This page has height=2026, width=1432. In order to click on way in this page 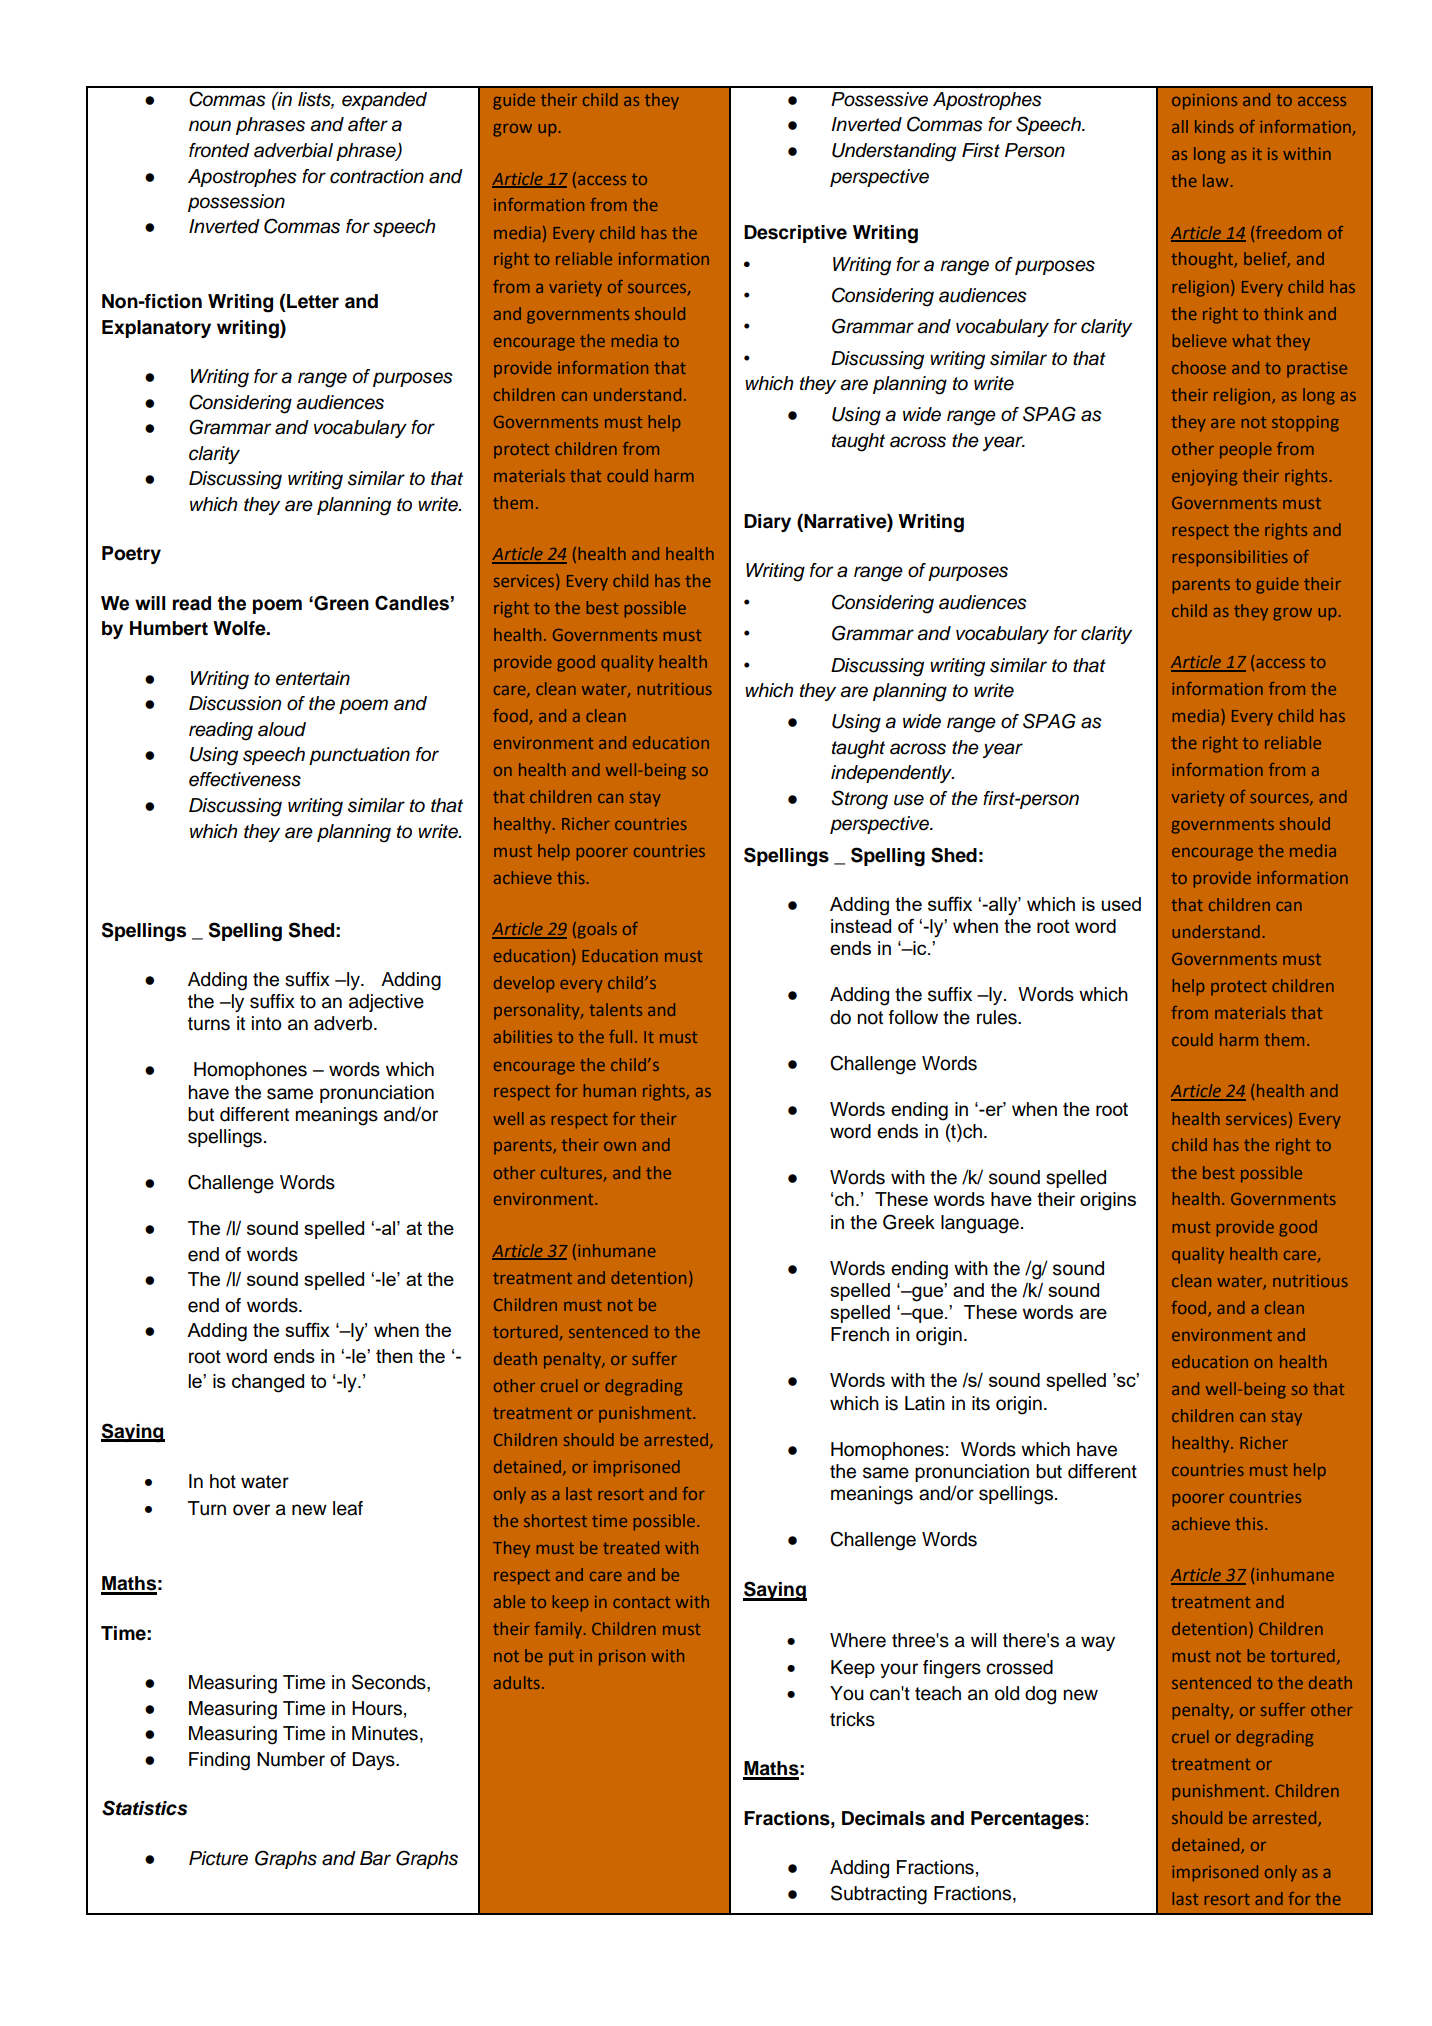, I will do `click(1098, 1643)`.
